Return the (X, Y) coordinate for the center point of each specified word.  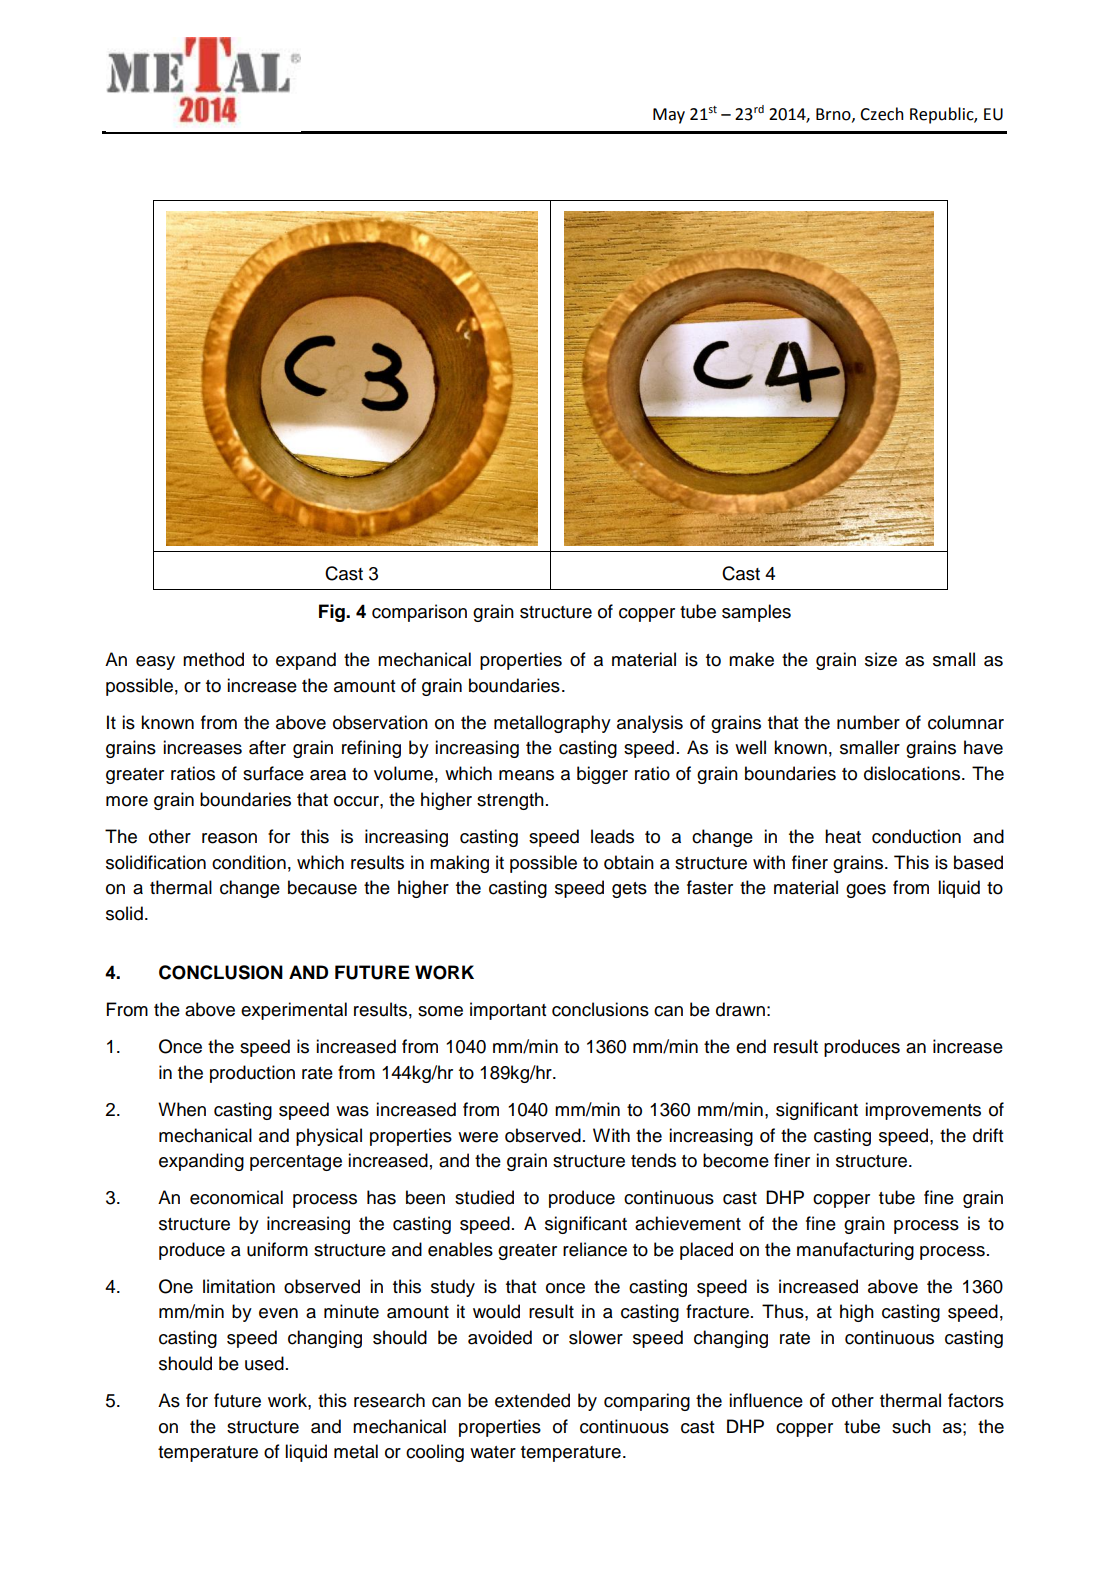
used (264, 1363)
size (881, 659)
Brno (834, 115)
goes (866, 891)
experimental (294, 1011)
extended (532, 1400)
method (213, 659)
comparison (419, 613)
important (508, 1011)
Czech (882, 114)
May (669, 116)
